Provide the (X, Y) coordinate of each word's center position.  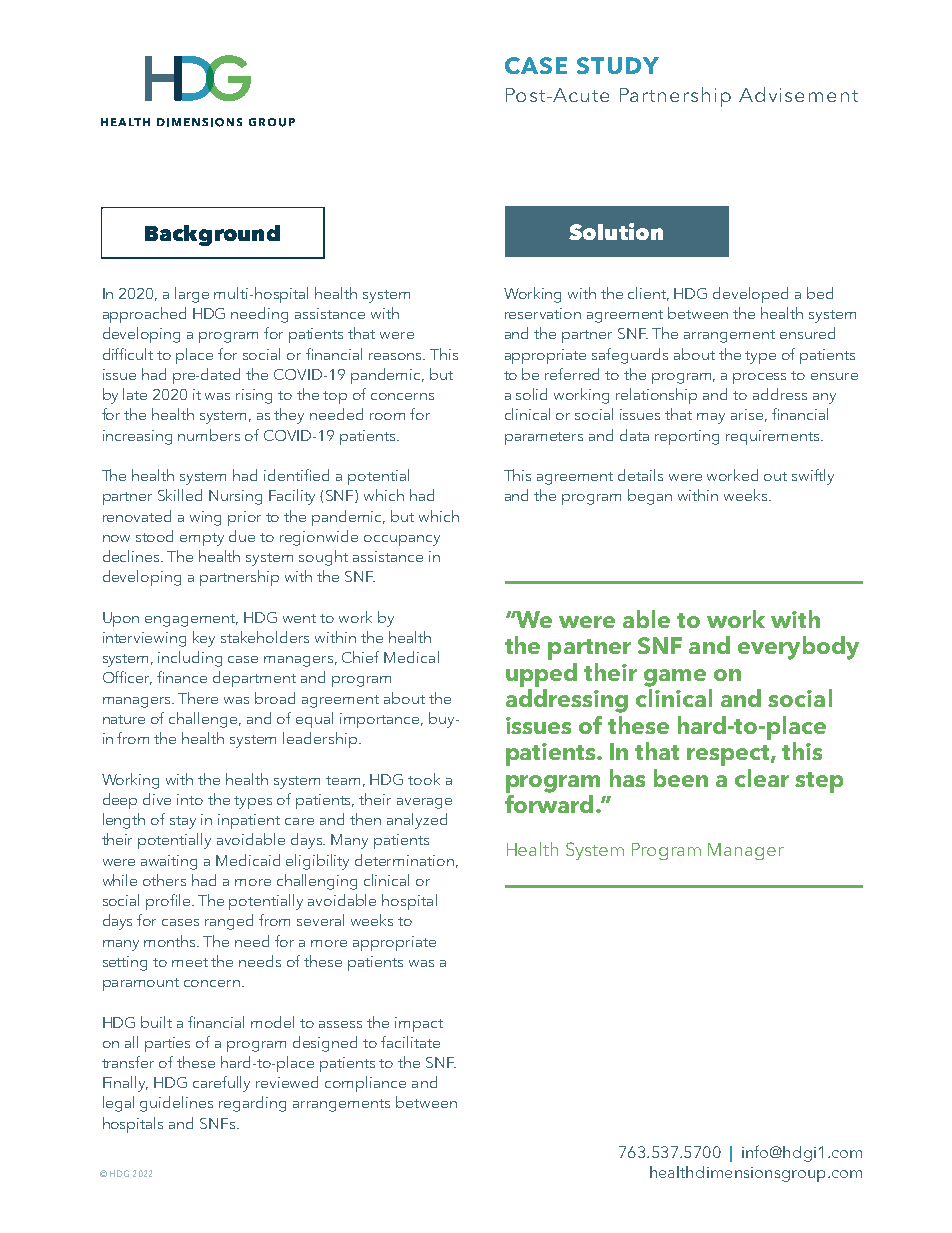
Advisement (798, 94)
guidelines (176, 1104)
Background (212, 235)
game (675, 678)
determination (404, 860)
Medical (411, 657)
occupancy (402, 540)
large (192, 295)
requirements (774, 437)
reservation (543, 313)
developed (750, 295)
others (164, 880)
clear (762, 778)
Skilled (180, 495)
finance (182, 677)
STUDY (618, 65)
